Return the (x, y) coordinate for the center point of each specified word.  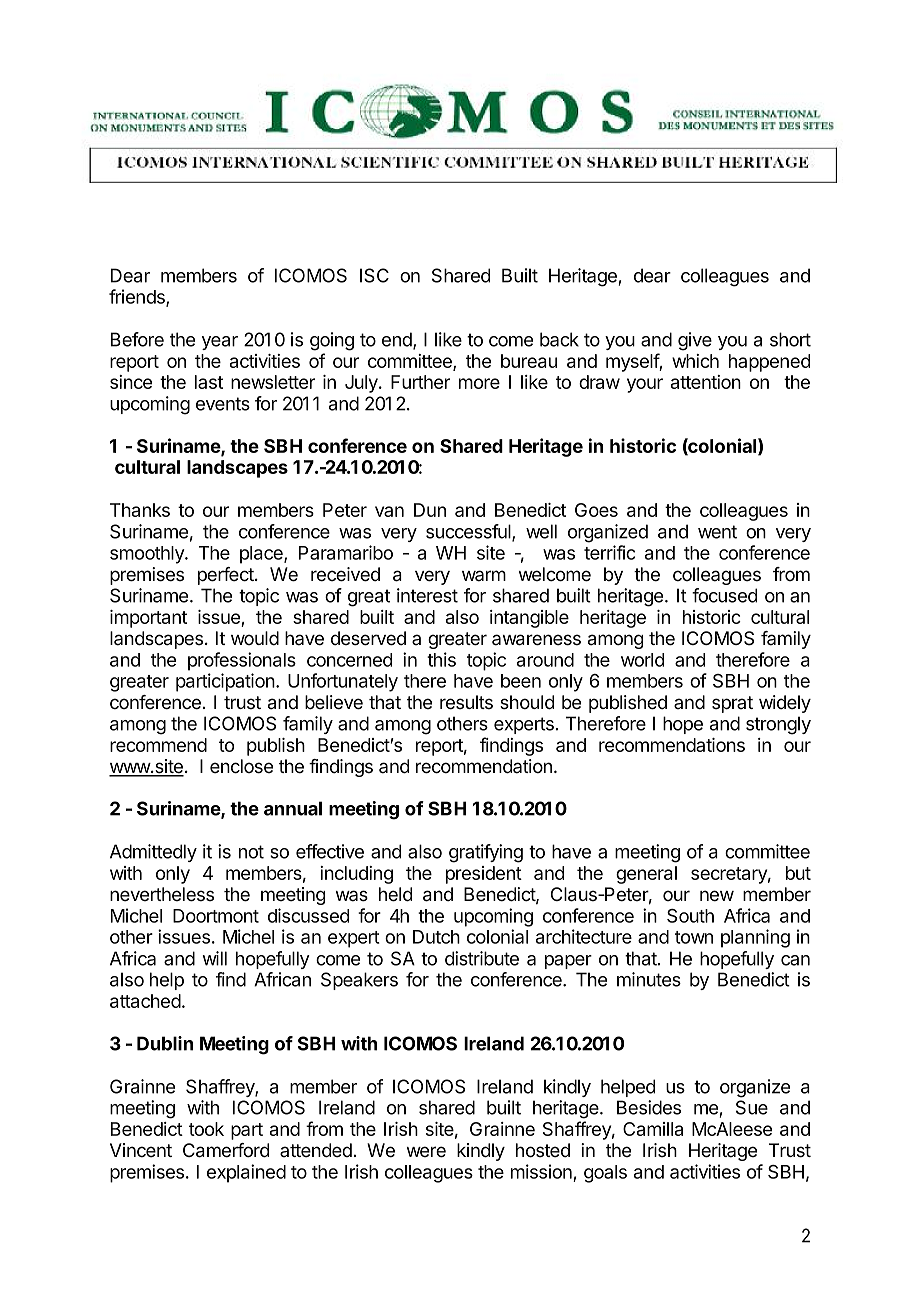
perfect (227, 576)
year (220, 343)
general (646, 875)
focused (724, 595)
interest (427, 595)
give (695, 341)
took (206, 1129)
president (484, 875)
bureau (529, 361)
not (251, 852)
